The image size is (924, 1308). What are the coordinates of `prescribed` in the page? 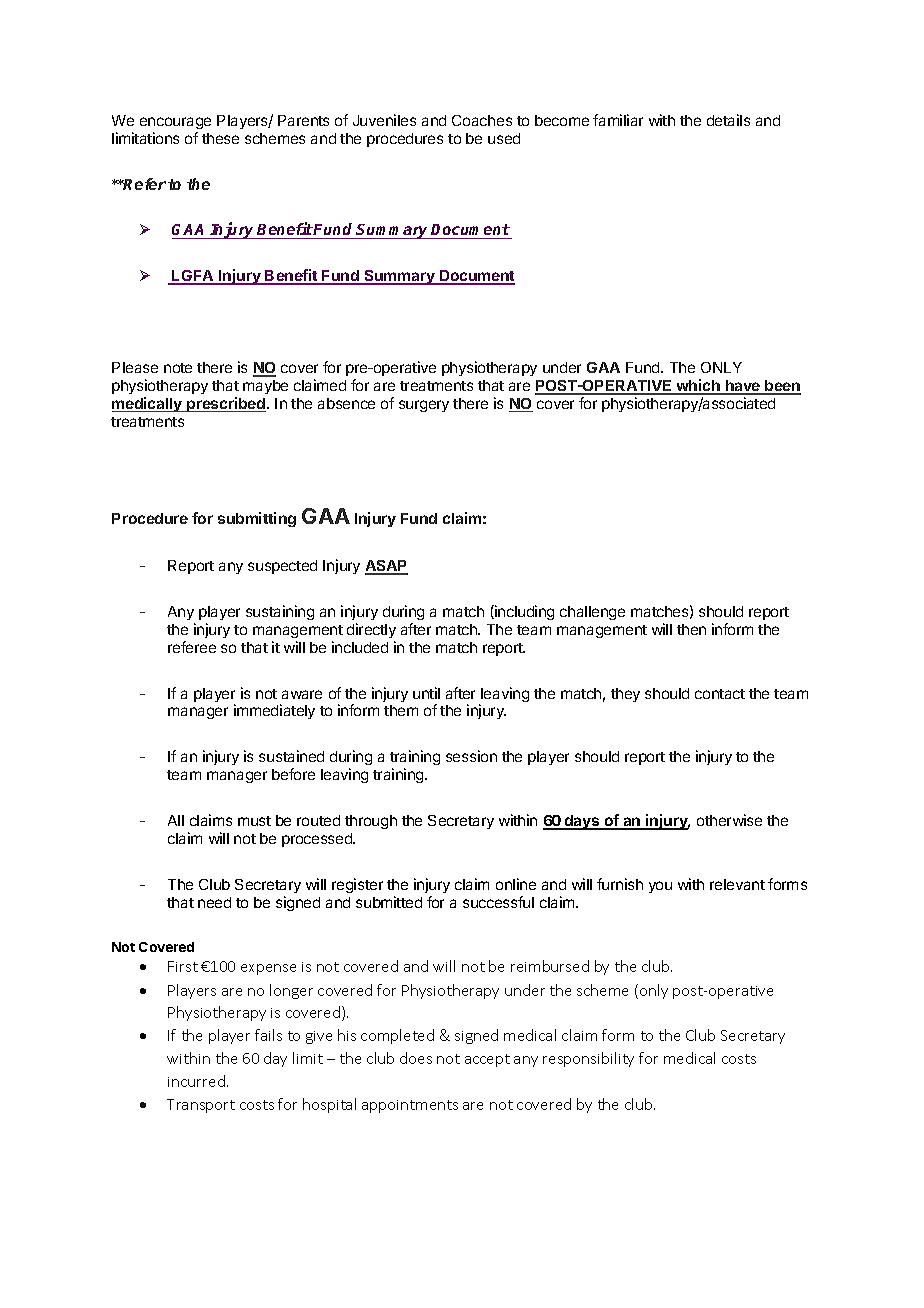 It's located at (225, 404).
